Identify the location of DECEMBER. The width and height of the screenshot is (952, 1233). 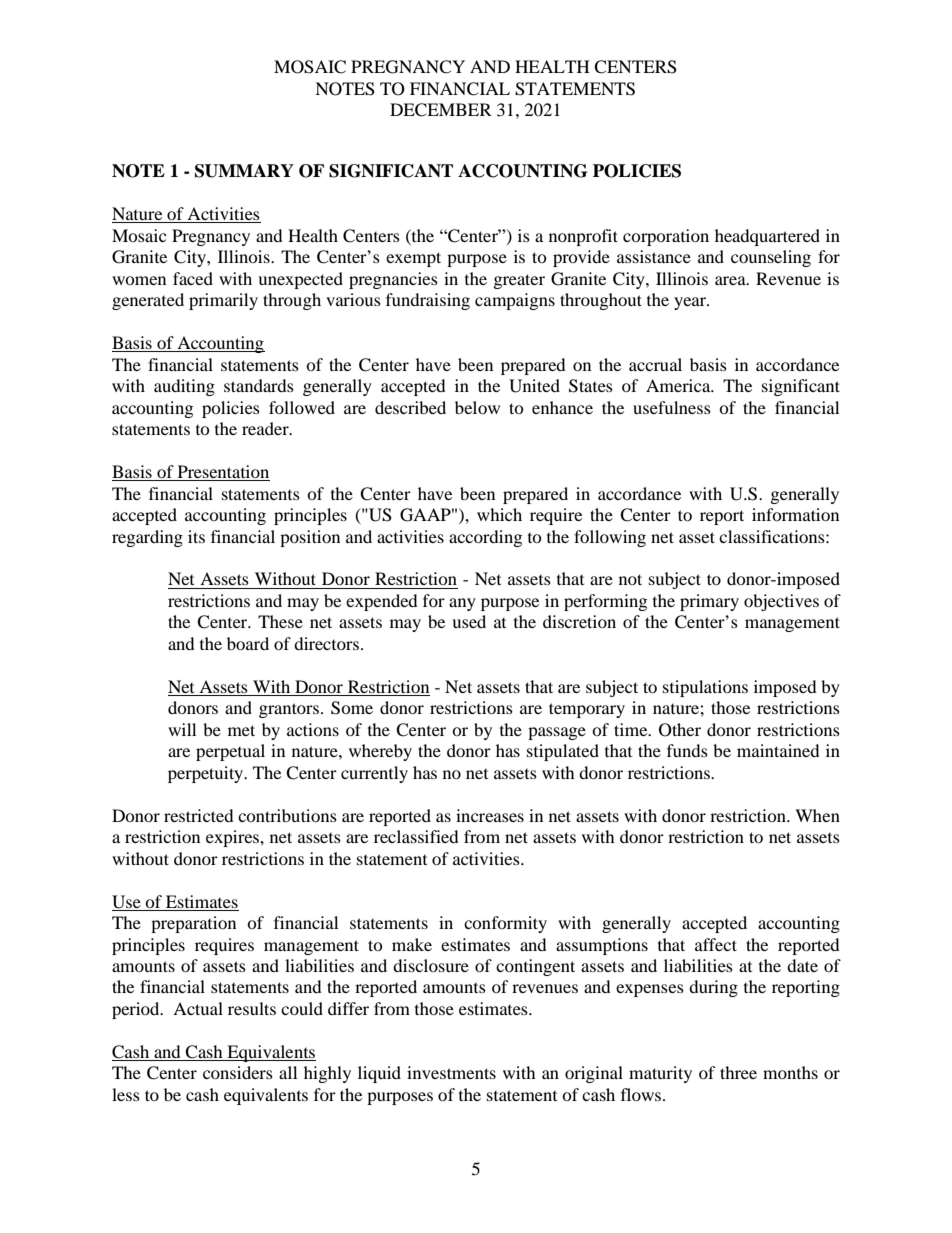
(441, 110).
